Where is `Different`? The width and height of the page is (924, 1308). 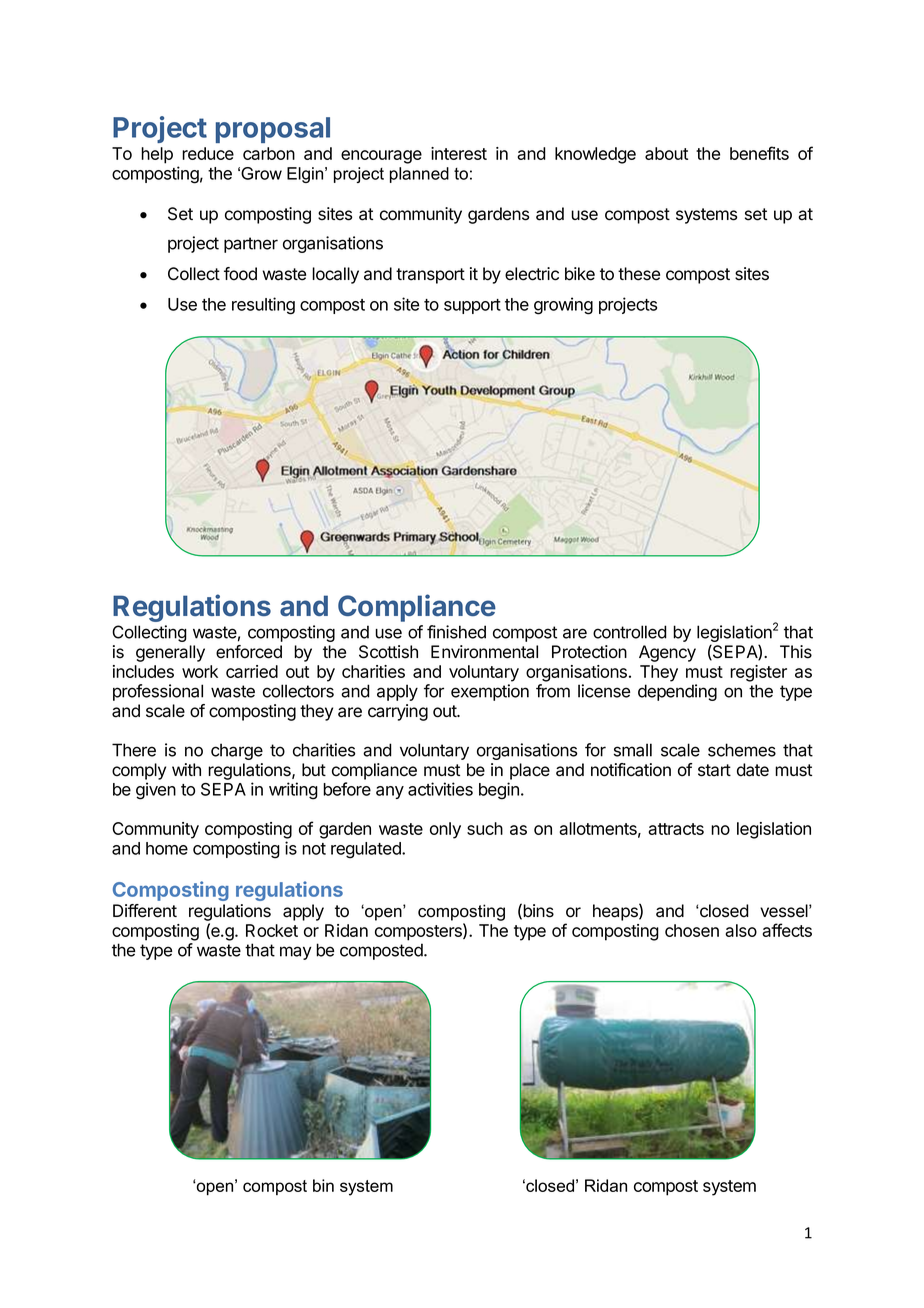 Different is located at coordinates (145, 911).
